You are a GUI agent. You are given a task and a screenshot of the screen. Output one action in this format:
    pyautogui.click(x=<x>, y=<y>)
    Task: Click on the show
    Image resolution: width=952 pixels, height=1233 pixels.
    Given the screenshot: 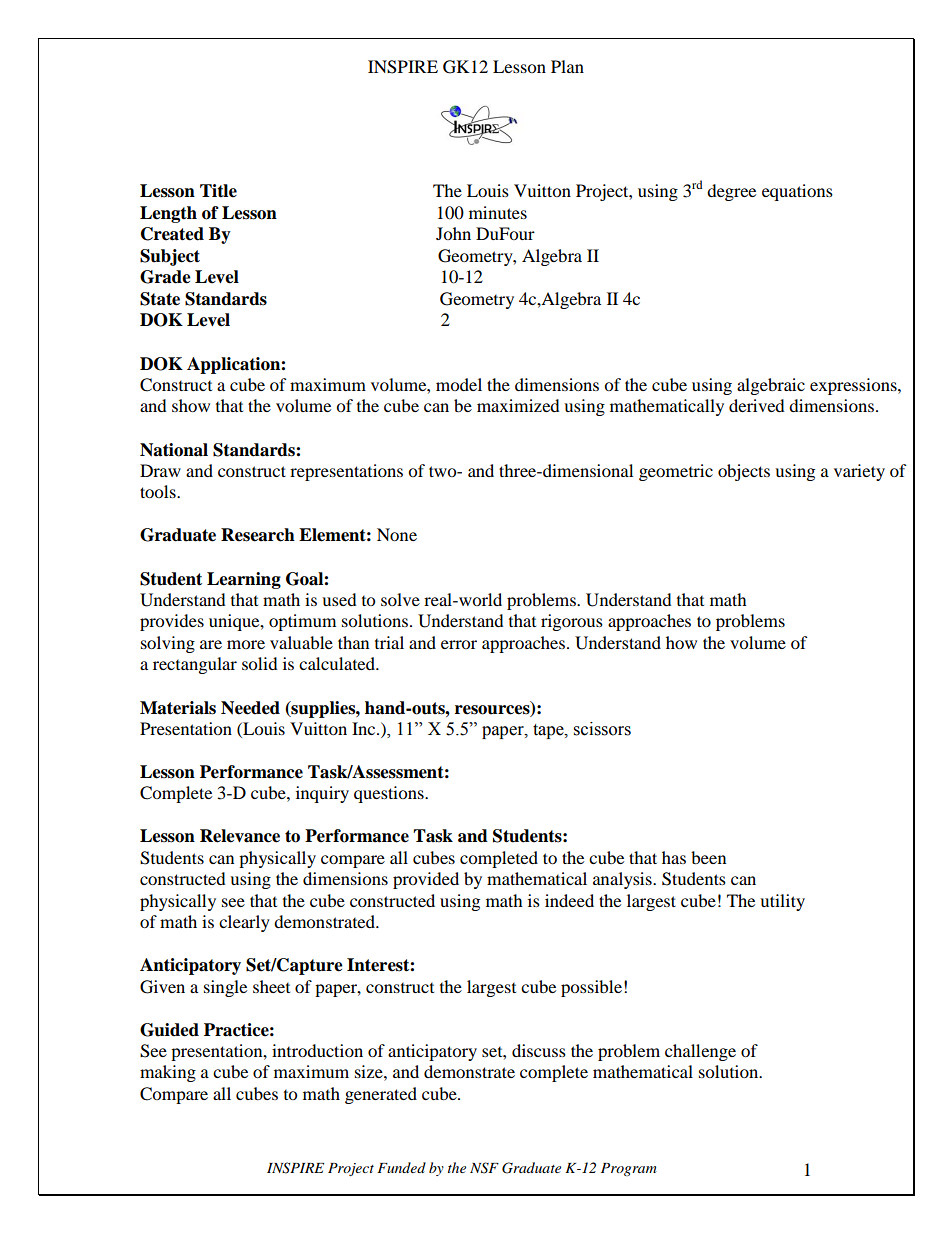 What is the action you would take?
    pyautogui.click(x=191, y=405)
